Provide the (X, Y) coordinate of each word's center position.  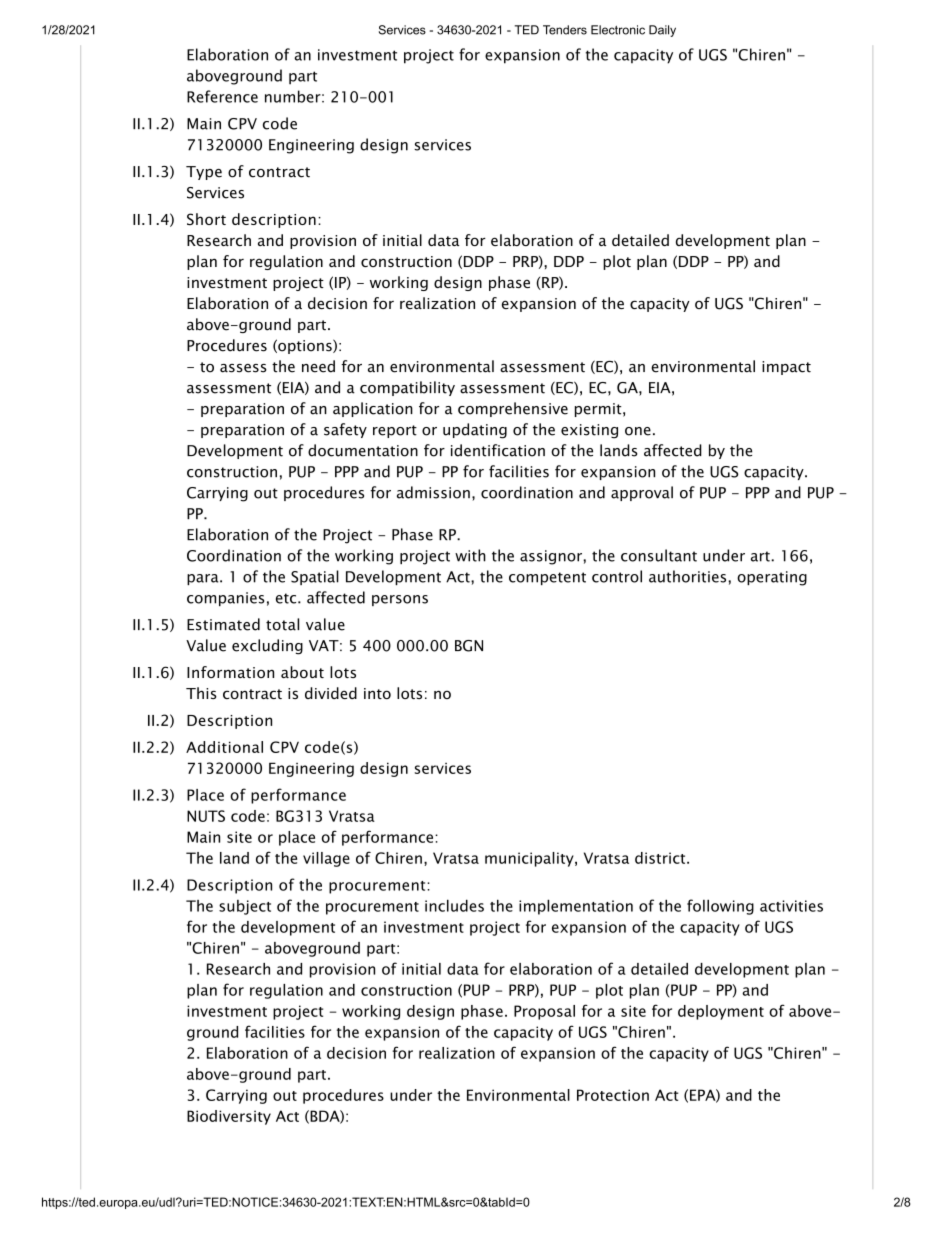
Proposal (544, 1012)
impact (786, 368)
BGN (469, 646)
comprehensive (513, 409)
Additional (224, 747)
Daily (662, 31)
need (318, 366)
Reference (222, 96)
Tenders (565, 30)
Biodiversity (229, 1117)
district (660, 858)
